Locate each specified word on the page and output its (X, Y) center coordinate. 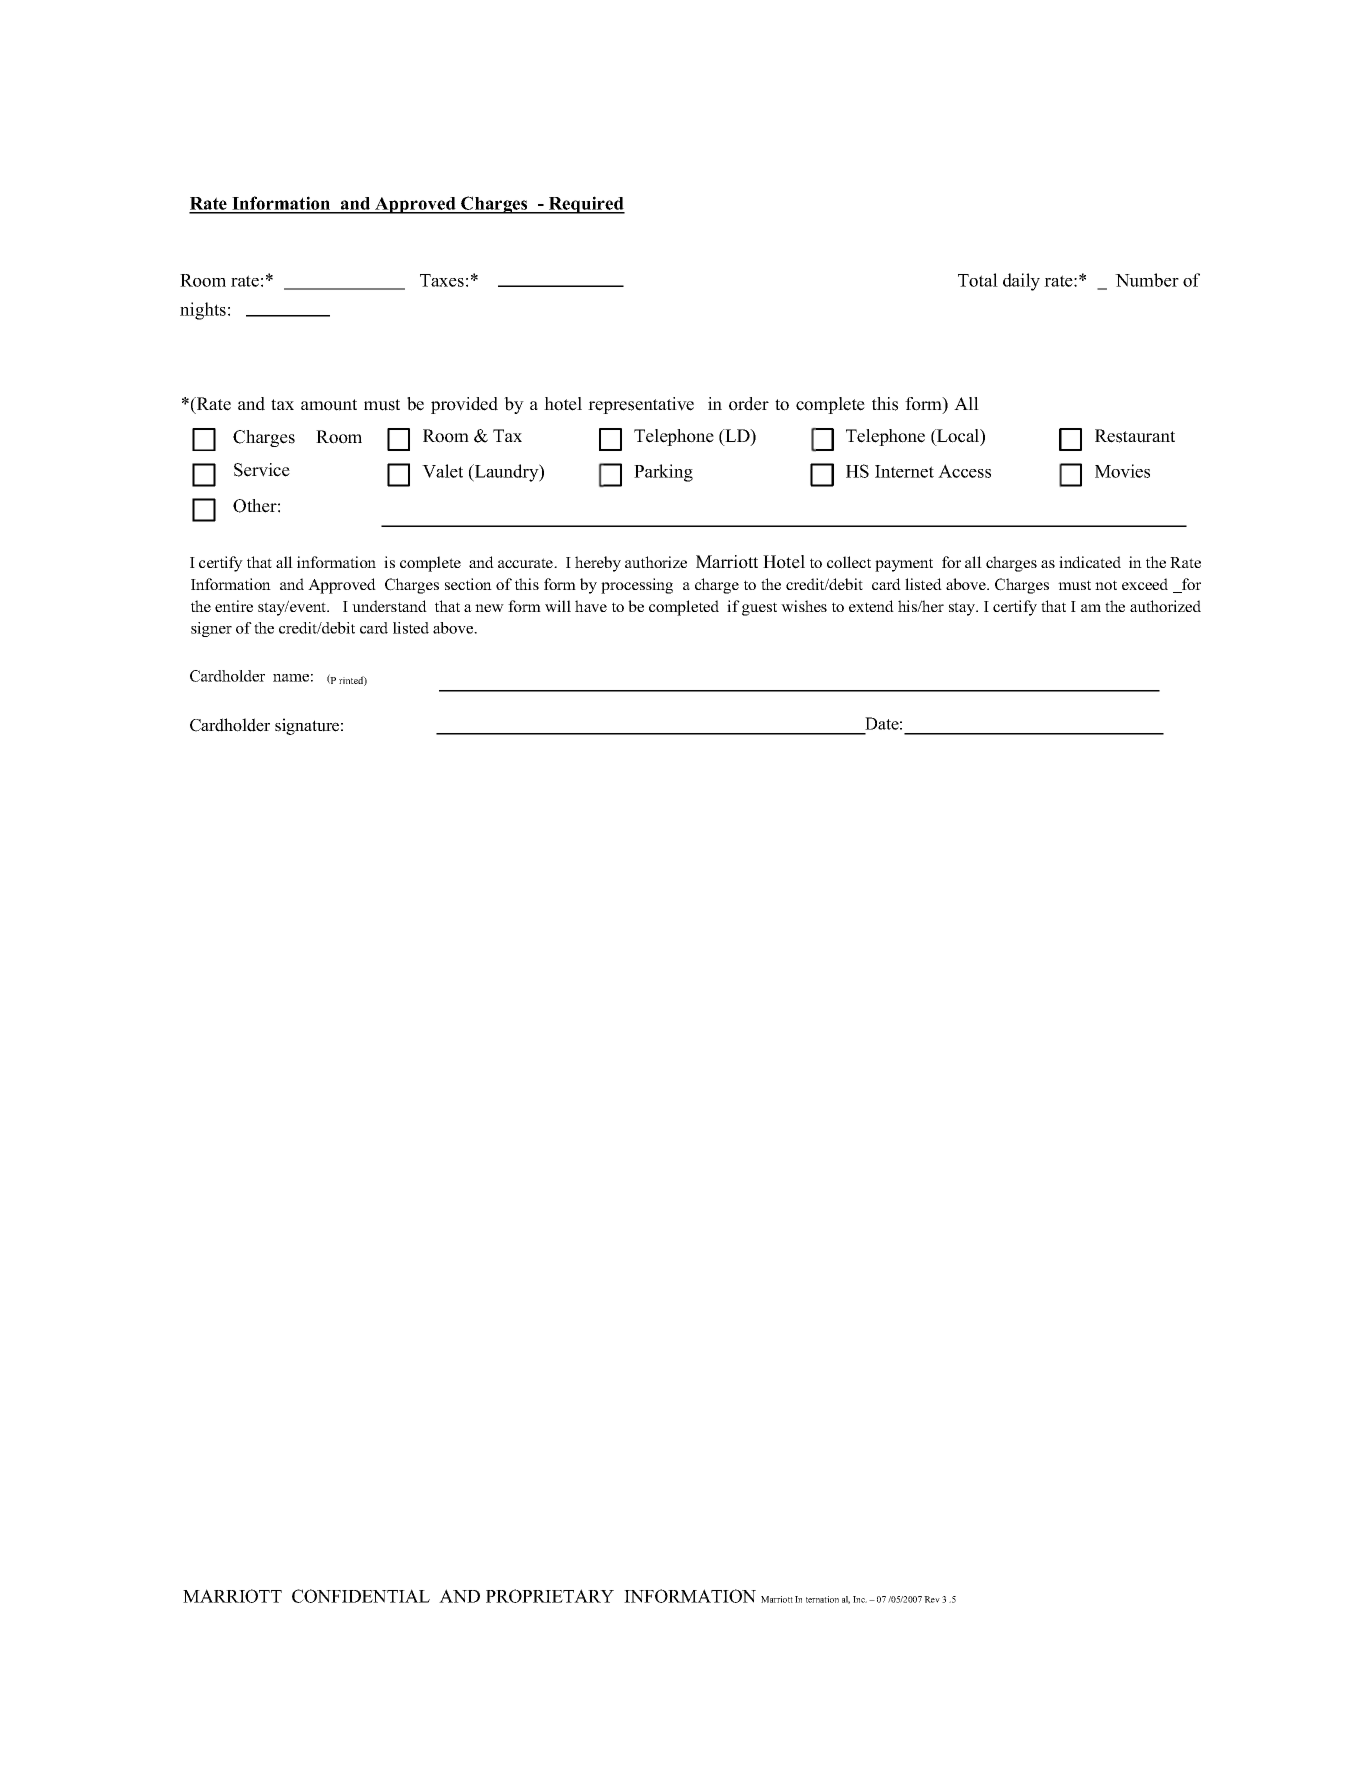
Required (586, 205)
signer (211, 629)
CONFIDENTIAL (361, 1596)
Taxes (442, 280)
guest (759, 609)
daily (1021, 282)
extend (871, 606)
